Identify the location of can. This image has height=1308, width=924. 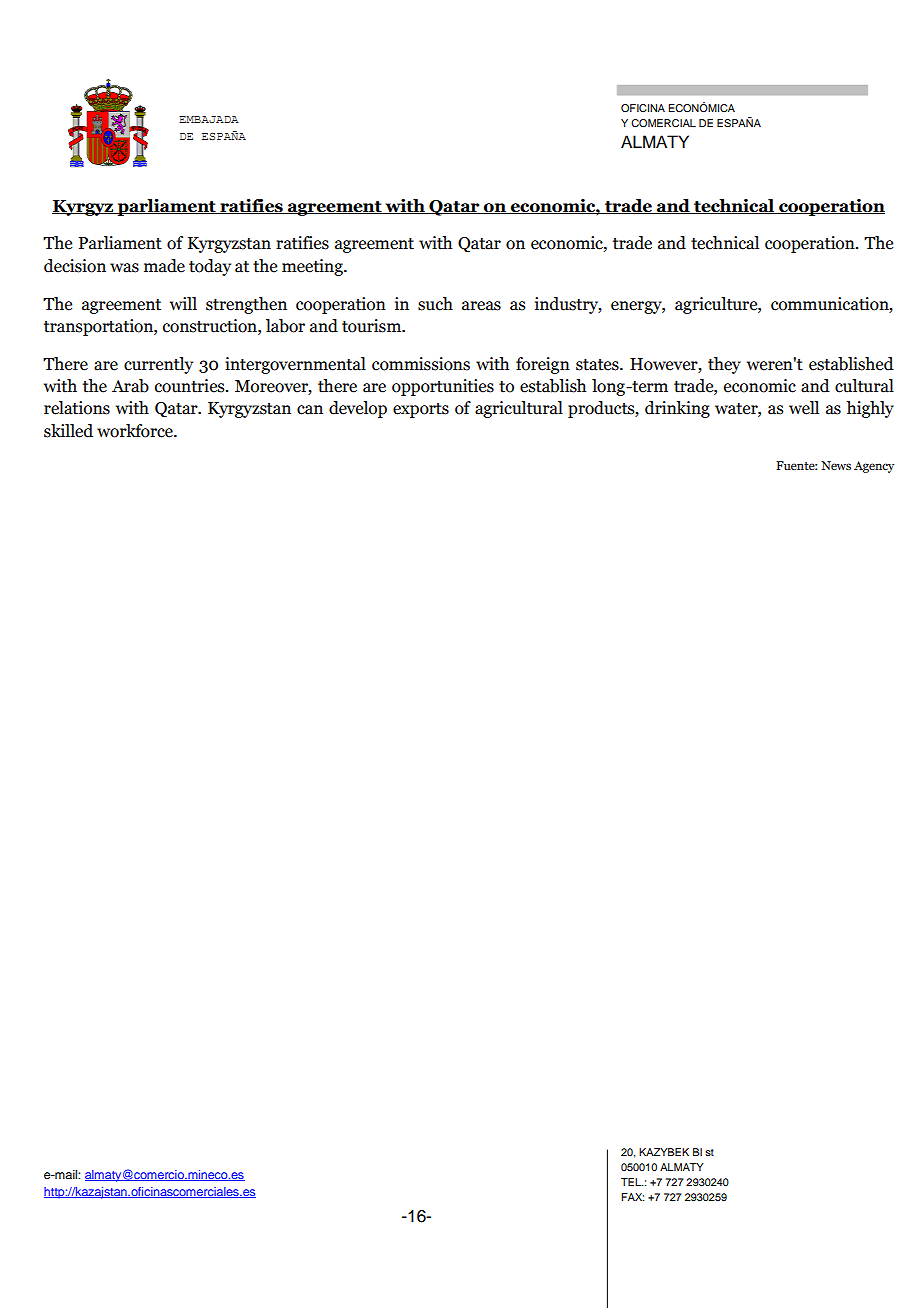
(310, 410).
